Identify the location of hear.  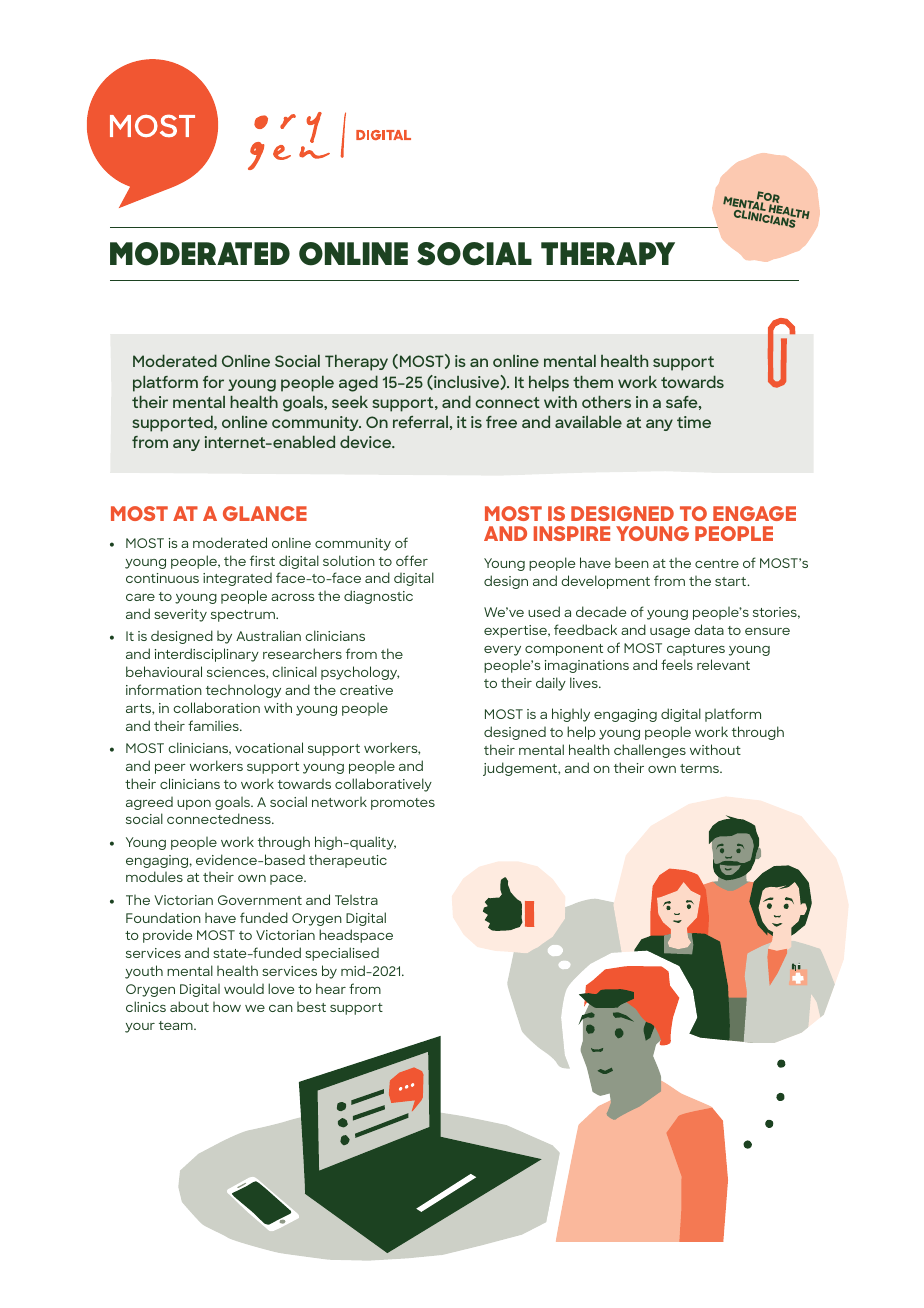
(331, 988).
